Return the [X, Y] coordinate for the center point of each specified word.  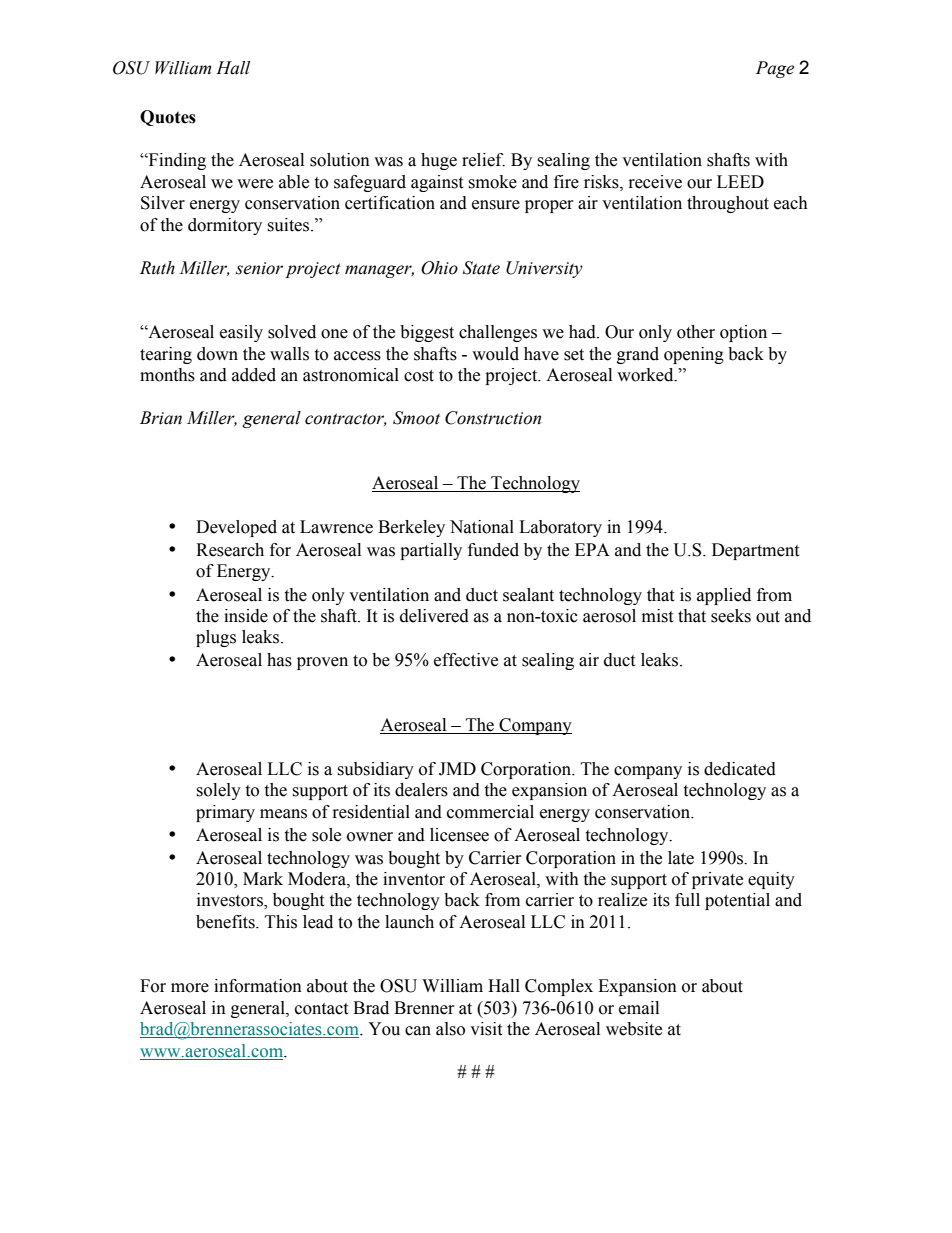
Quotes [168, 118]
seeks [731, 616]
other [696, 332]
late [681, 858]
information [258, 986]
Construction [493, 418]
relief [483, 160]
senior [259, 268]
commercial [490, 812]
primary [225, 813]
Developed [236, 528]
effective [466, 660]
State [481, 268]
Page [775, 69]
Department [755, 551]
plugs [216, 638]
